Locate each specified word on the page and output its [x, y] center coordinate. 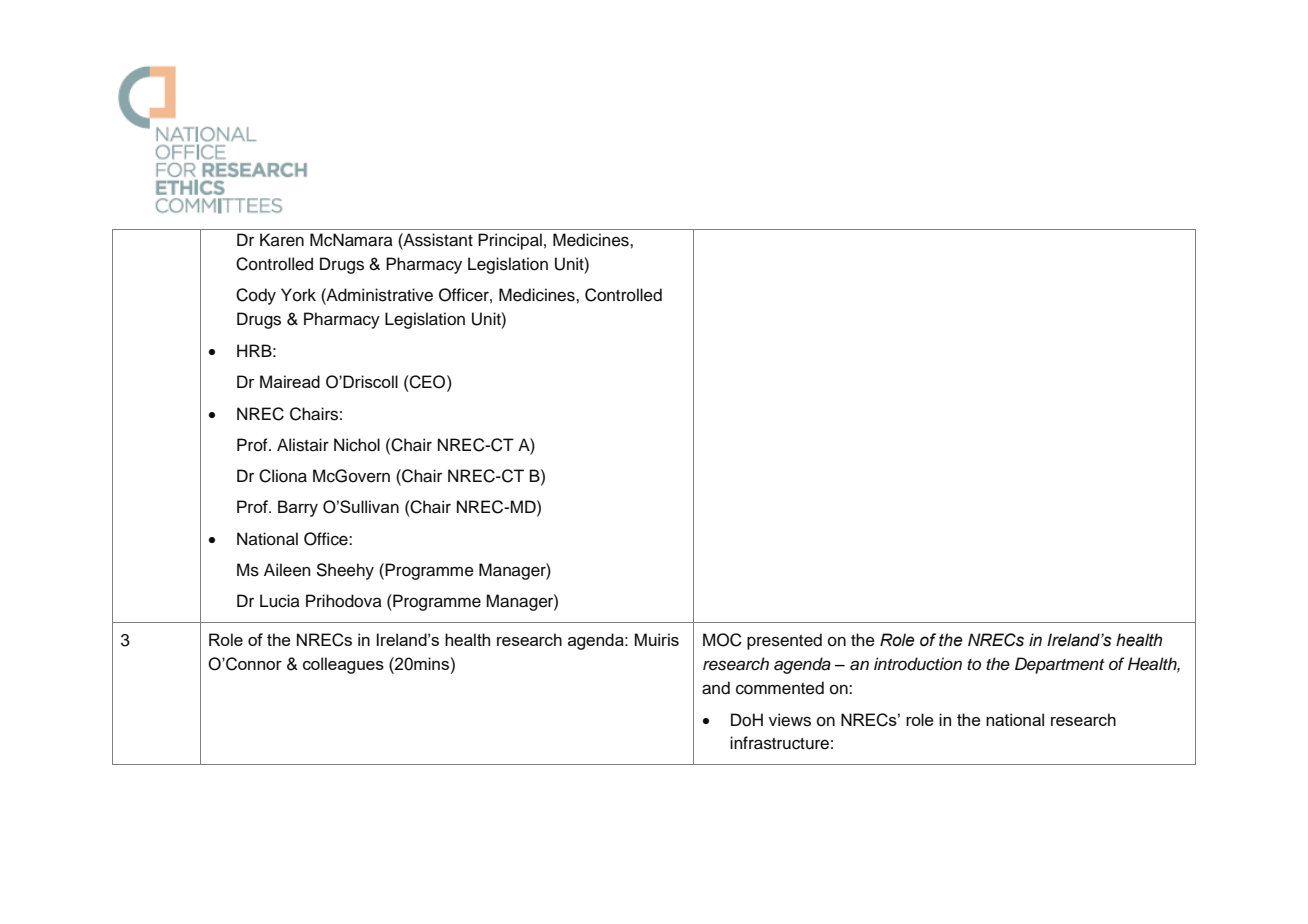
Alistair [303, 445]
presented [784, 641]
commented [780, 688]
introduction [918, 664]
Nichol [357, 445]
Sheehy [345, 571]
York [298, 295]
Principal [510, 241]
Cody [256, 296]
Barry [298, 508]
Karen [282, 240]
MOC [722, 640]
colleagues [343, 665]
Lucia [280, 601]
